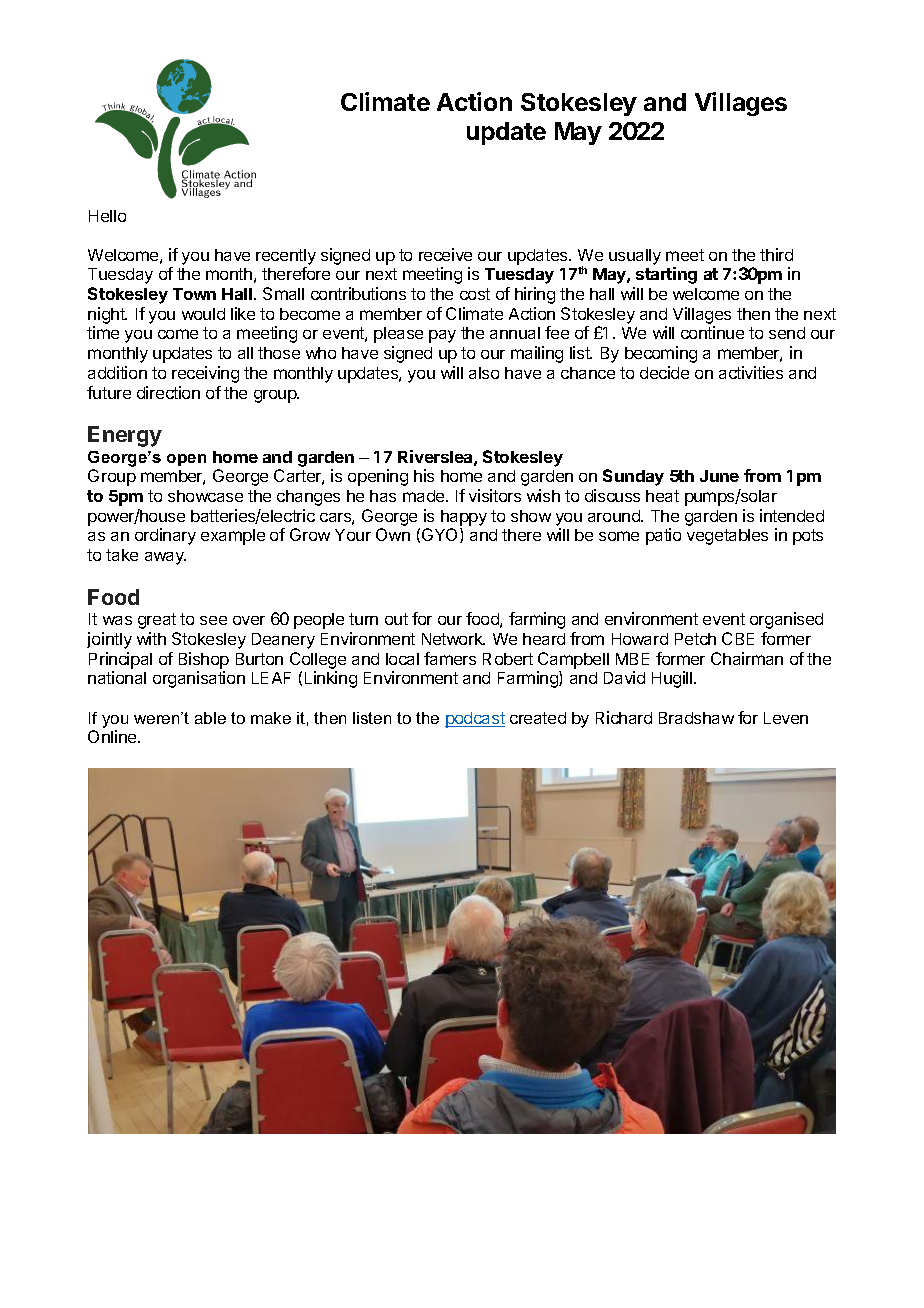  Describe the element at coordinates (168, 392) in the image. I see `direction` at that location.
